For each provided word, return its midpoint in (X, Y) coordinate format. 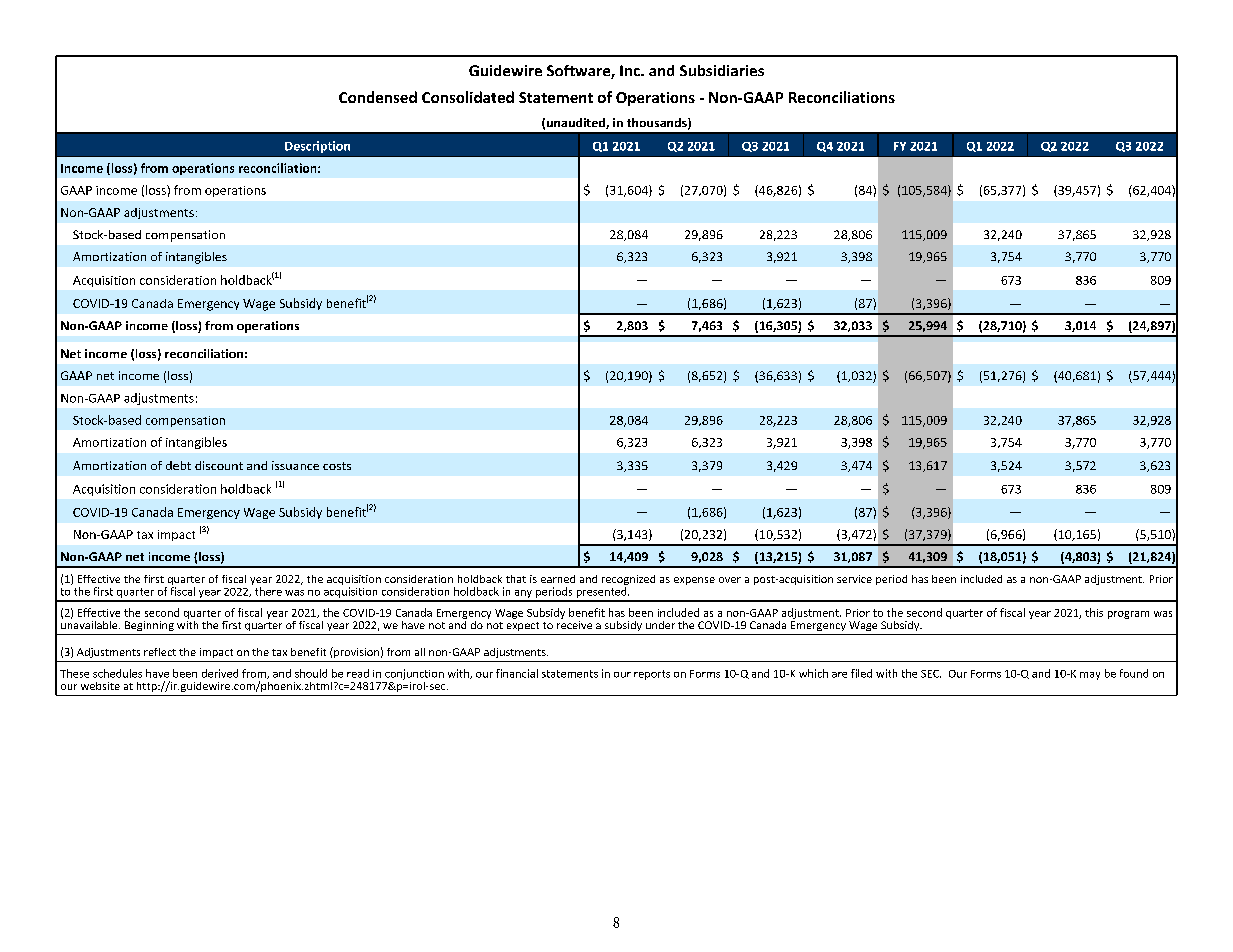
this (1094, 612)
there (268, 591)
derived (220, 673)
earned (558, 579)
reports (652, 675)
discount (219, 465)
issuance (295, 465)
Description (317, 147)
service (854, 579)
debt (178, 465)
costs (337, 466)
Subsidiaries (722, 70)
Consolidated (468, 97)
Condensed (378, 97)
